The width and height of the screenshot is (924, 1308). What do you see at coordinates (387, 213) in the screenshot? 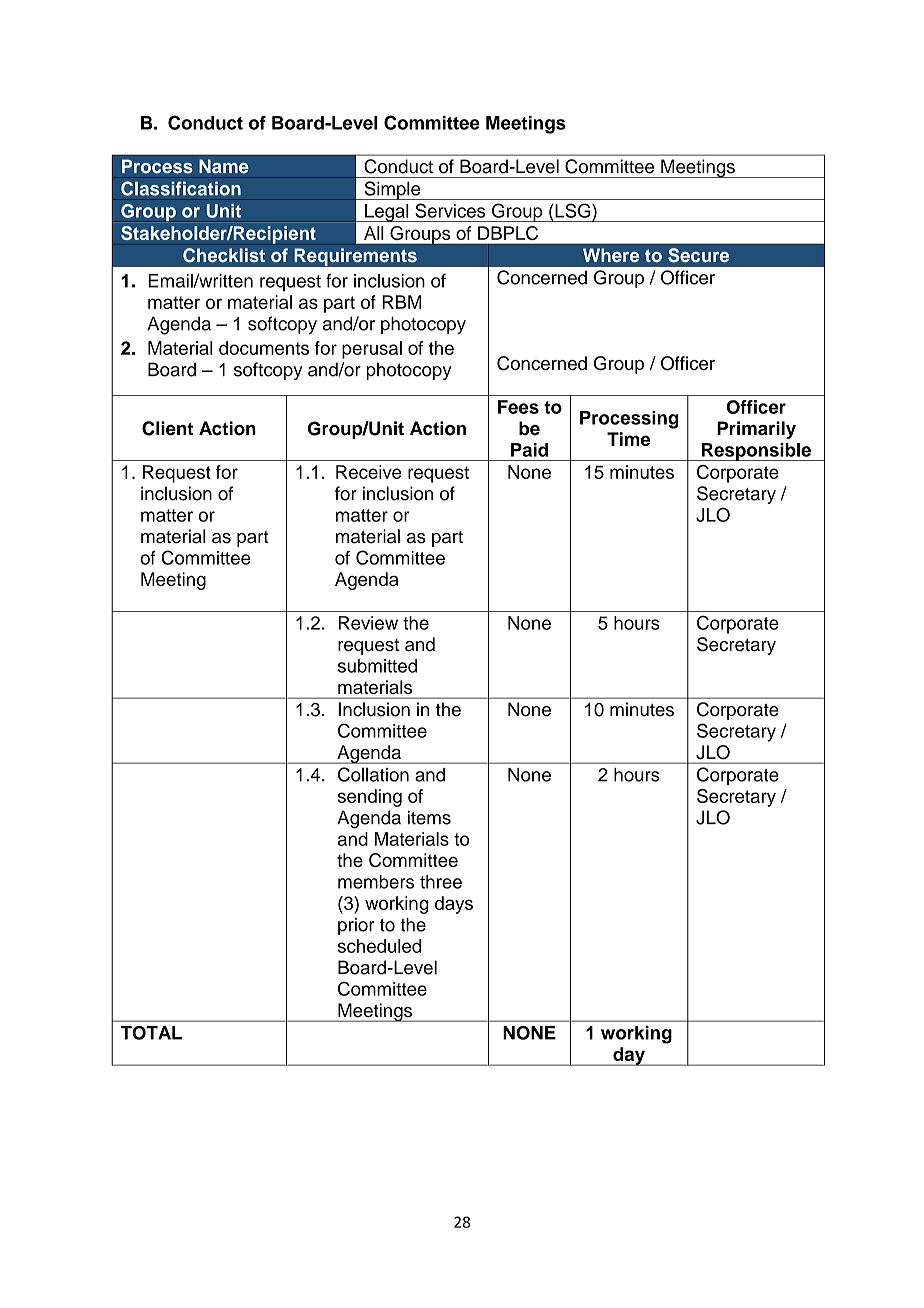
I see `Legal` at bounding box center [387, 213].
